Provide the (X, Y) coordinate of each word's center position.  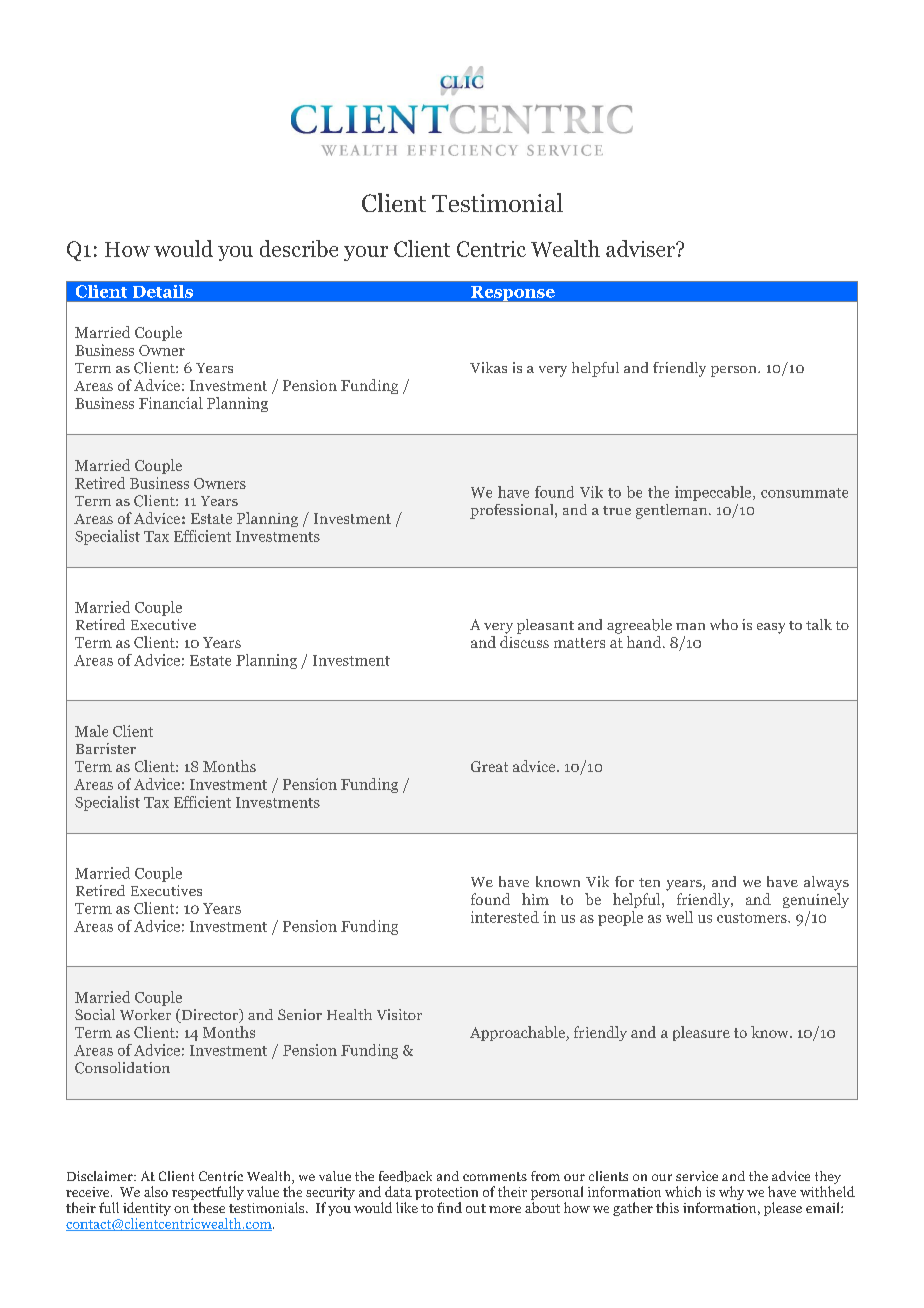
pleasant (545, 626)
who (724, 624)
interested (505, 917)
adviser (641, 248)
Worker (145, 1014)
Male (91, 731)
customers (753, 918)
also (156, 1191)
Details (163, 291)
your (366, 253)
